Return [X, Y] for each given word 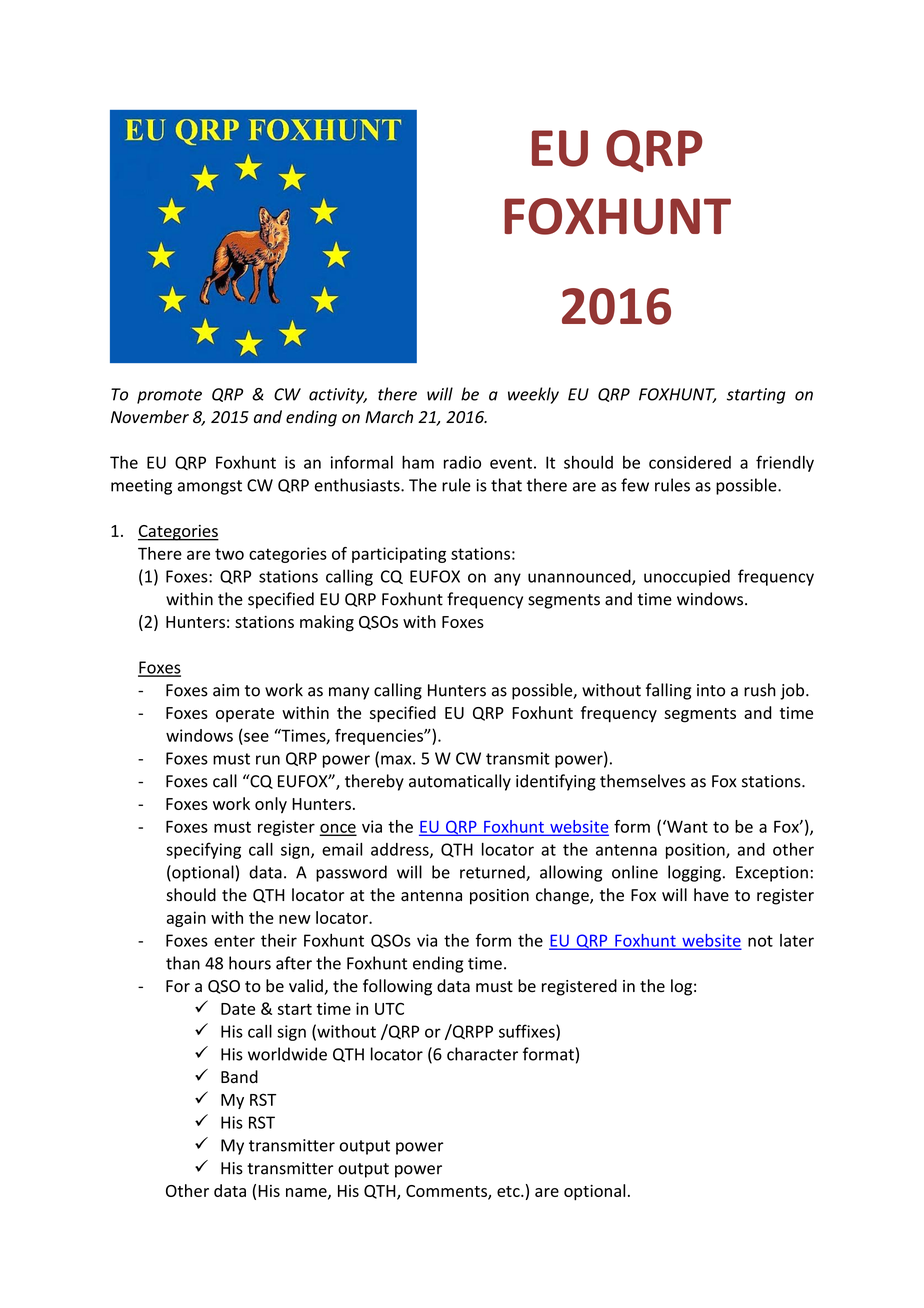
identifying [556, 782]
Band [239, 1077]
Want [686, 826]
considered [690, 462]
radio [462, 462]
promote [169, 396]
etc [509, 1191]
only [271, 805]
